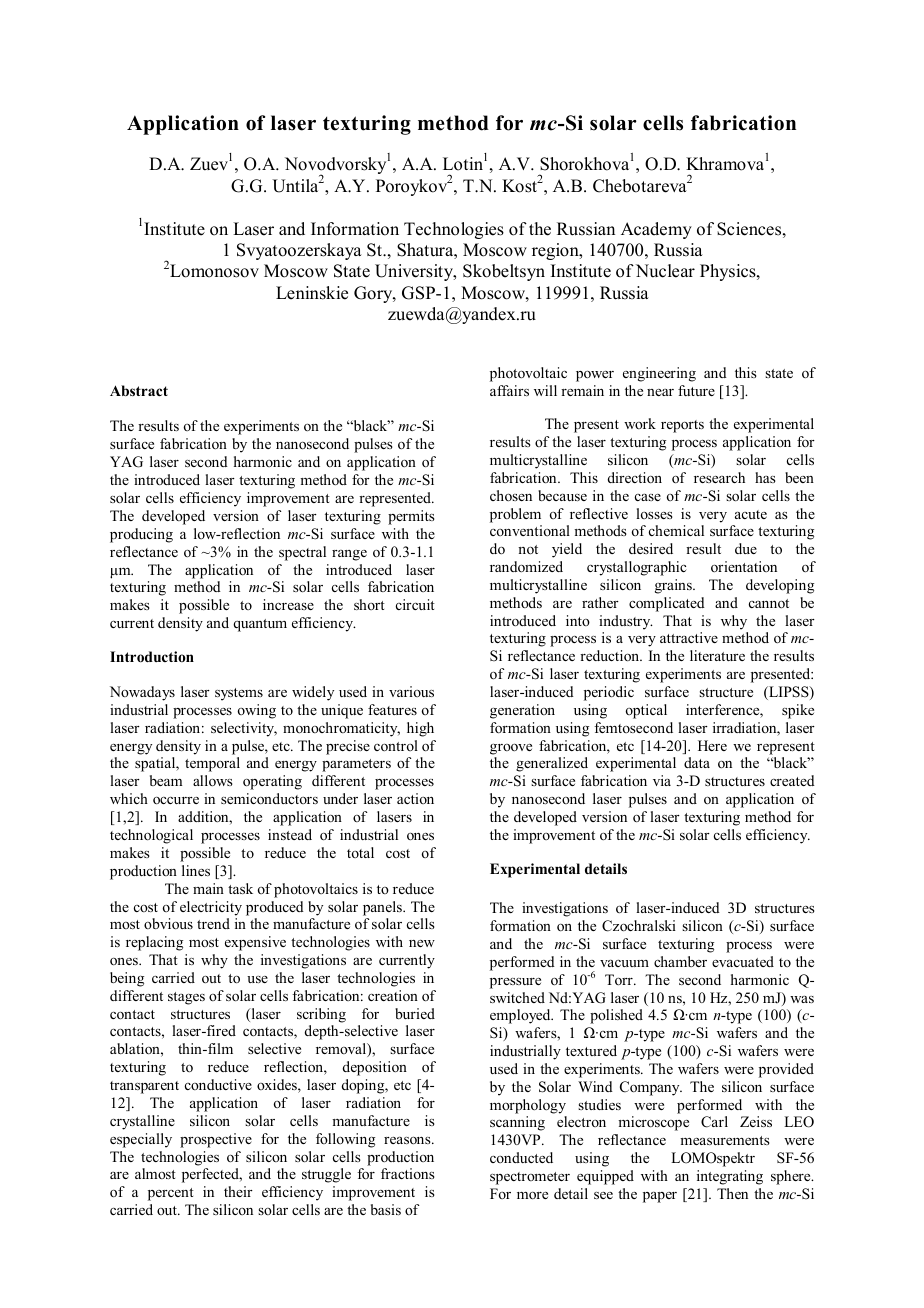 This image has height=1308, width=924. What do you see at coordinates (139, 390) in the image?
I see `Abstract` at bounding box center [139, 390].
